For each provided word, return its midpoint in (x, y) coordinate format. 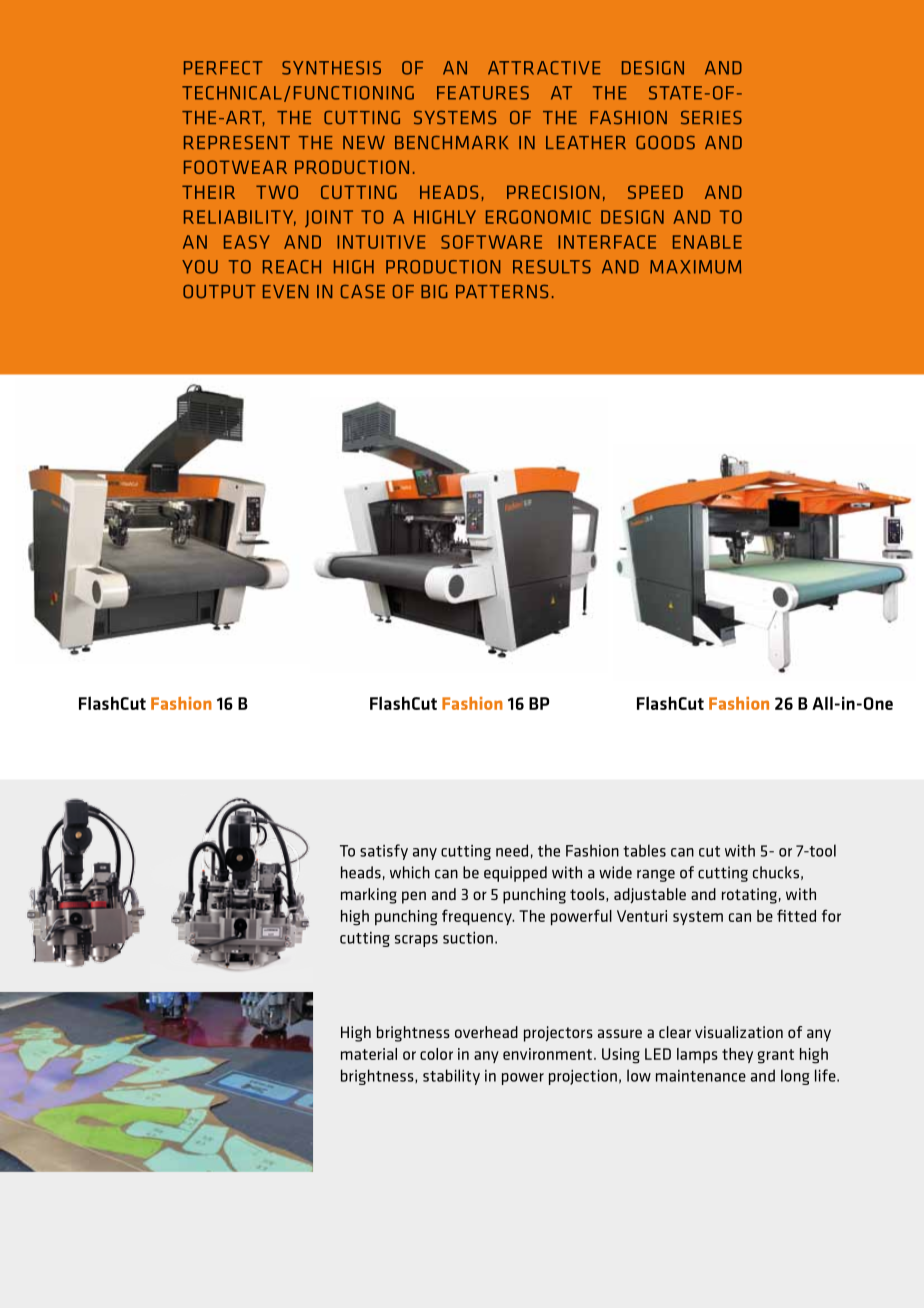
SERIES (711, 118)
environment (547, 1054)
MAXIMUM (695, 267)
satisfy (384, 852)
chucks (776, 872)
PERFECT (223, 68)
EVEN (285, 291)
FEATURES (483, 93)
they (737, 1055)
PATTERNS (502, 292)
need (512, 850)
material (369, 1054)
